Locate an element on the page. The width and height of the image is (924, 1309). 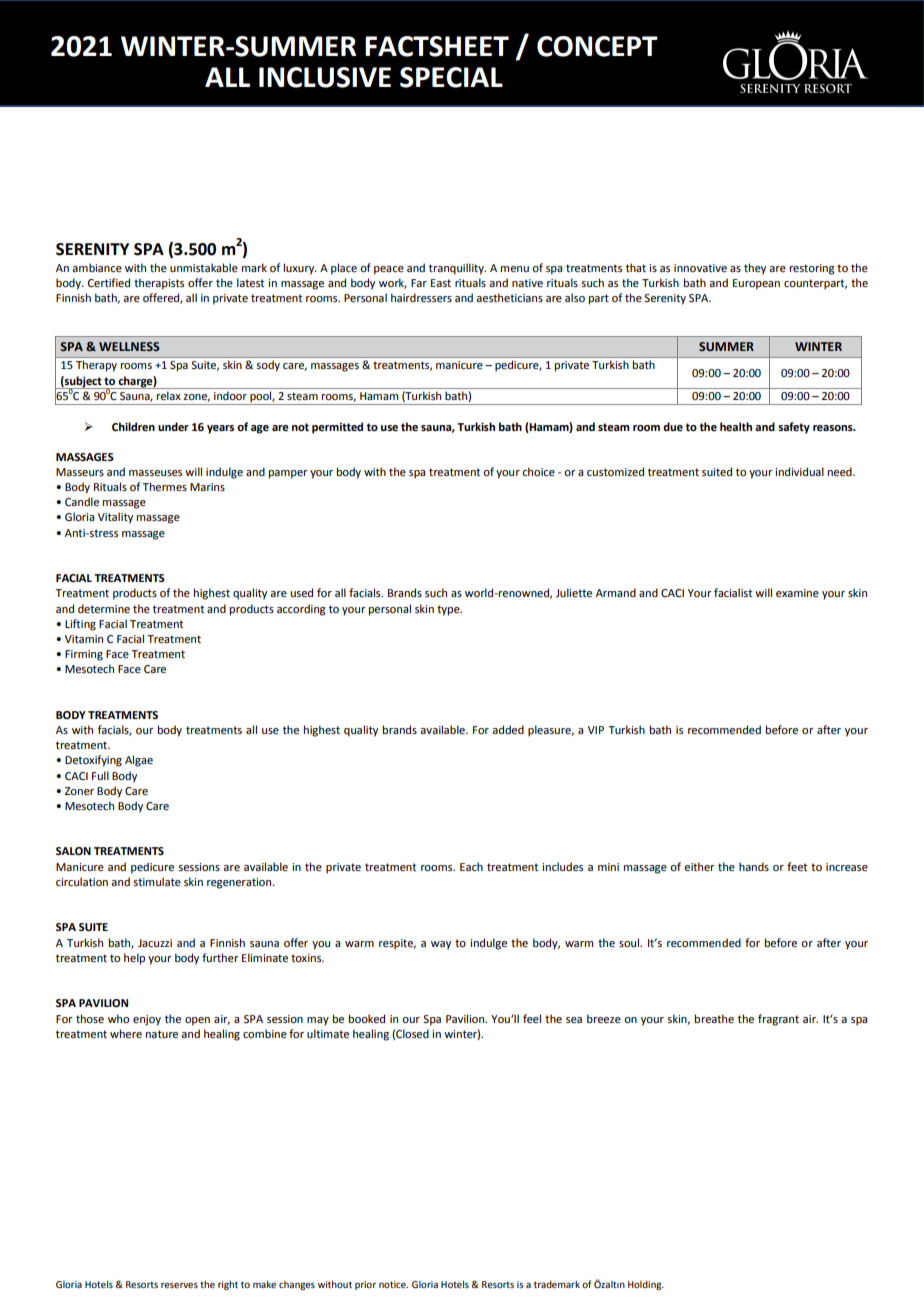
examine is located at coordinates (797, 593).
